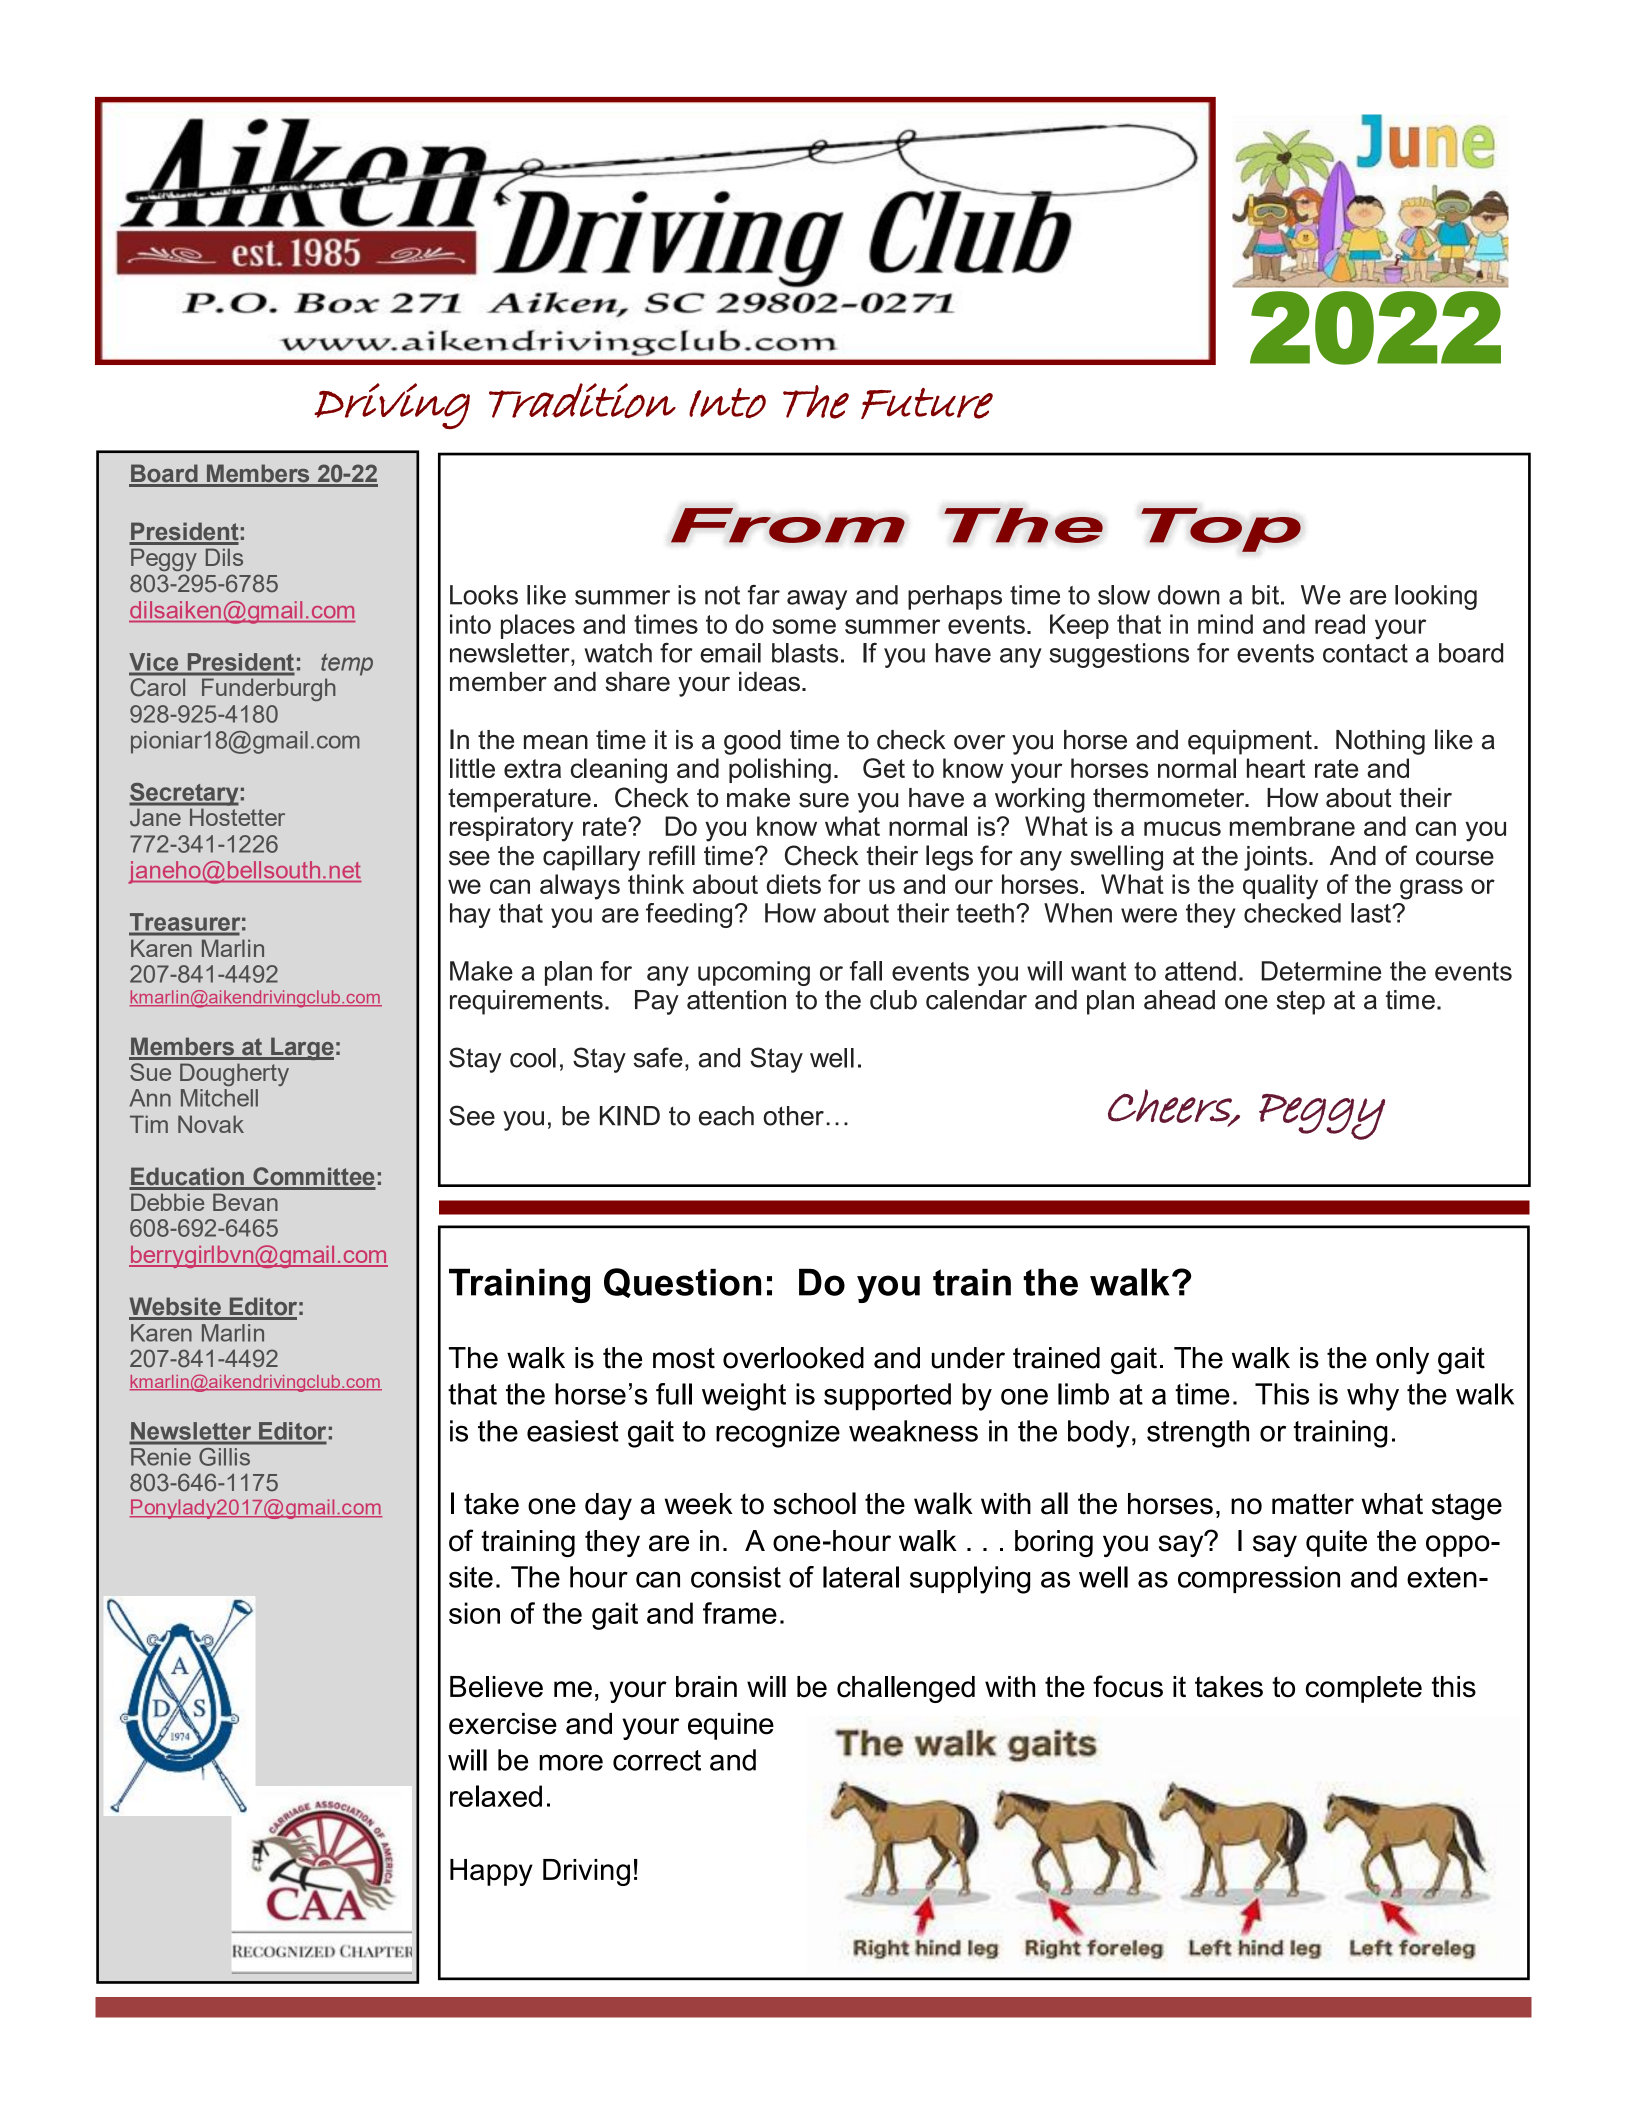  I want to click on some, so click(804, 626).
